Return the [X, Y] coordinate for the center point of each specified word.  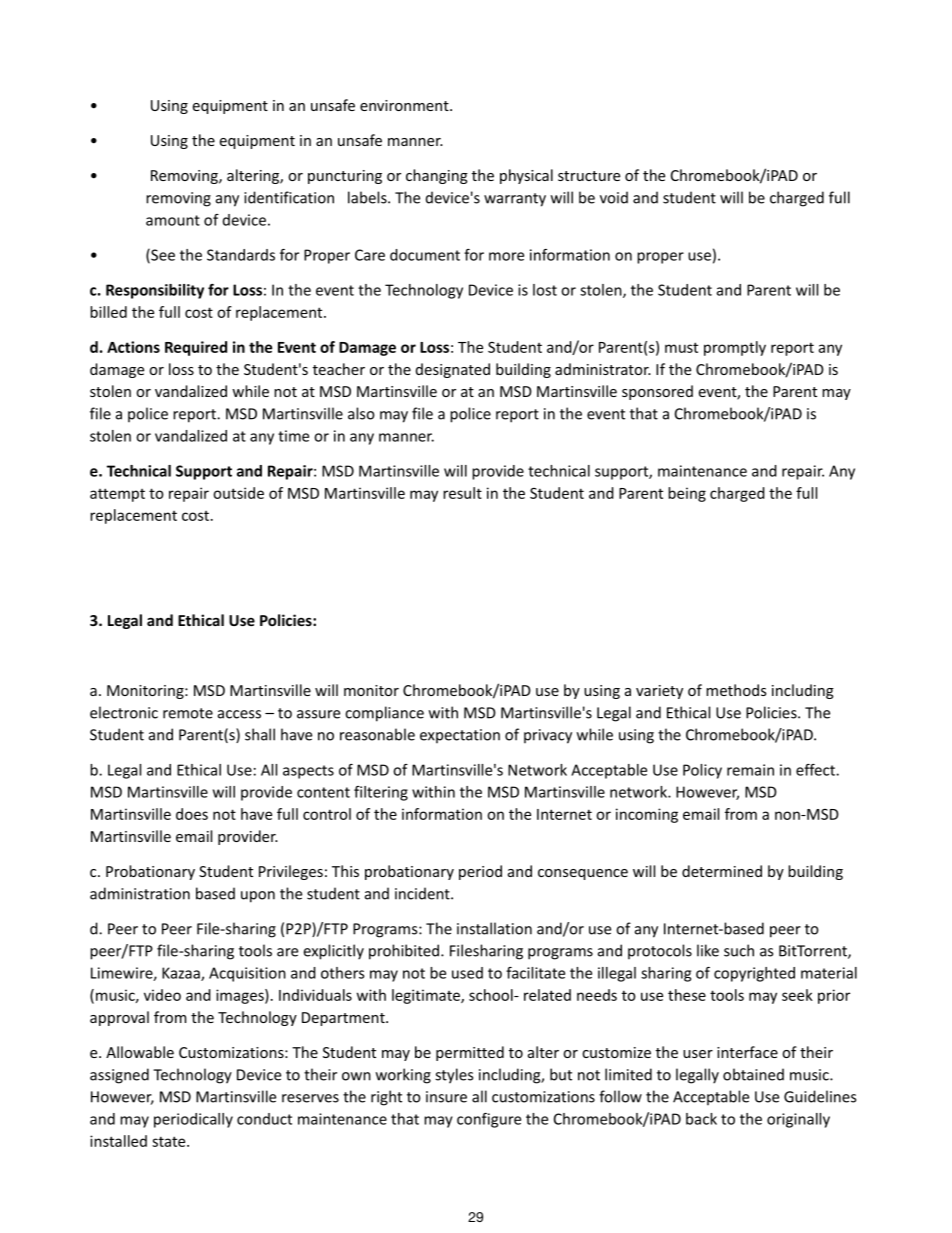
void [614, 197]
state [170, 1141]
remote [188, 713]
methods [736, 690]
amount [173, 220]
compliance [384, 714]
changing [437, 176]
